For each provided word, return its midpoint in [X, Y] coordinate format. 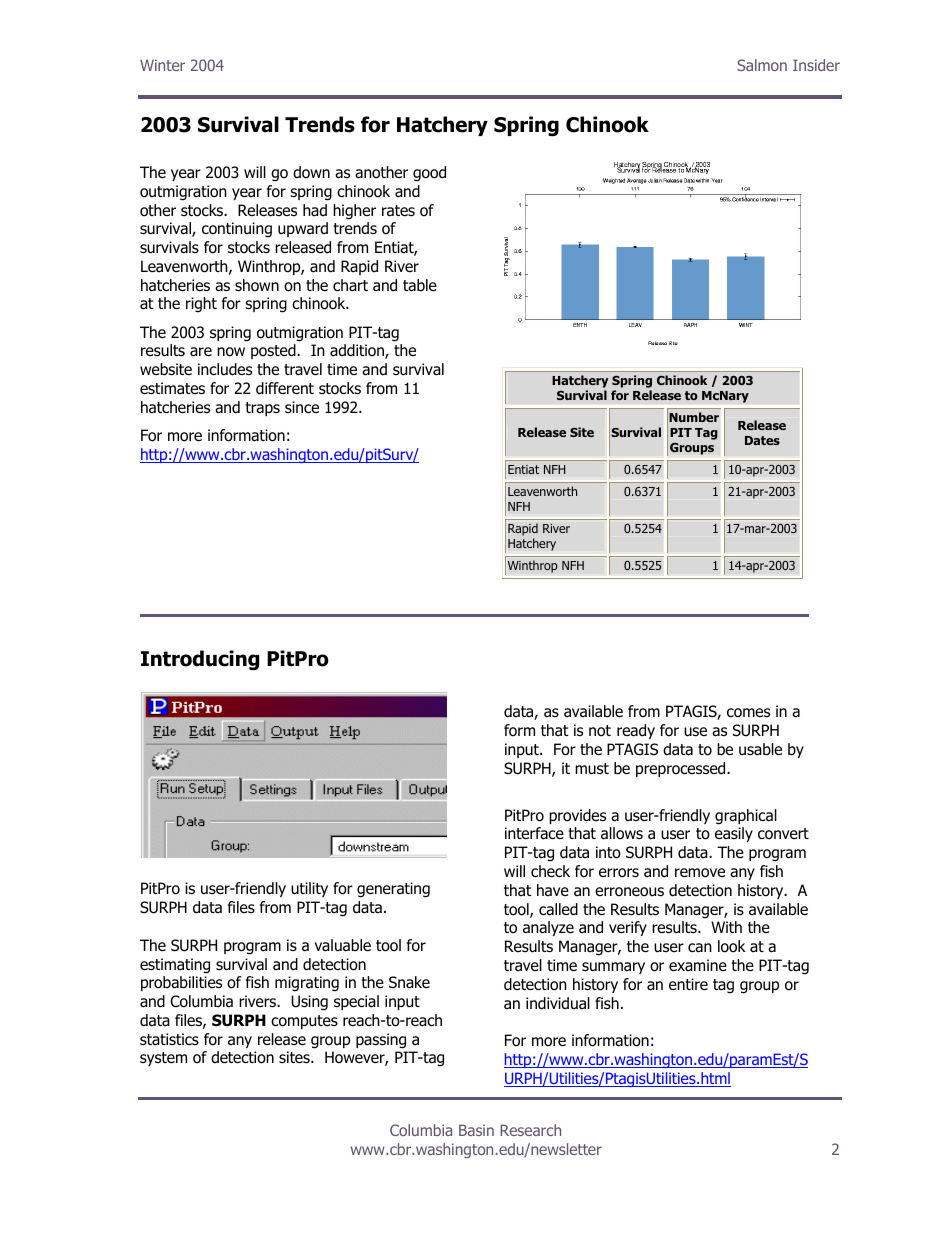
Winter [162, 65]
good [429, 174]
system [163, 1059]
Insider [816, 65]
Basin [476, 1130]
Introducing [200, 660]
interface [534, 833]
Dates [762, 440]
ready [636, 731]
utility [309, 889]
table [420, 285]
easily [734, 834]
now [231, 352]
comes [748, 713]
